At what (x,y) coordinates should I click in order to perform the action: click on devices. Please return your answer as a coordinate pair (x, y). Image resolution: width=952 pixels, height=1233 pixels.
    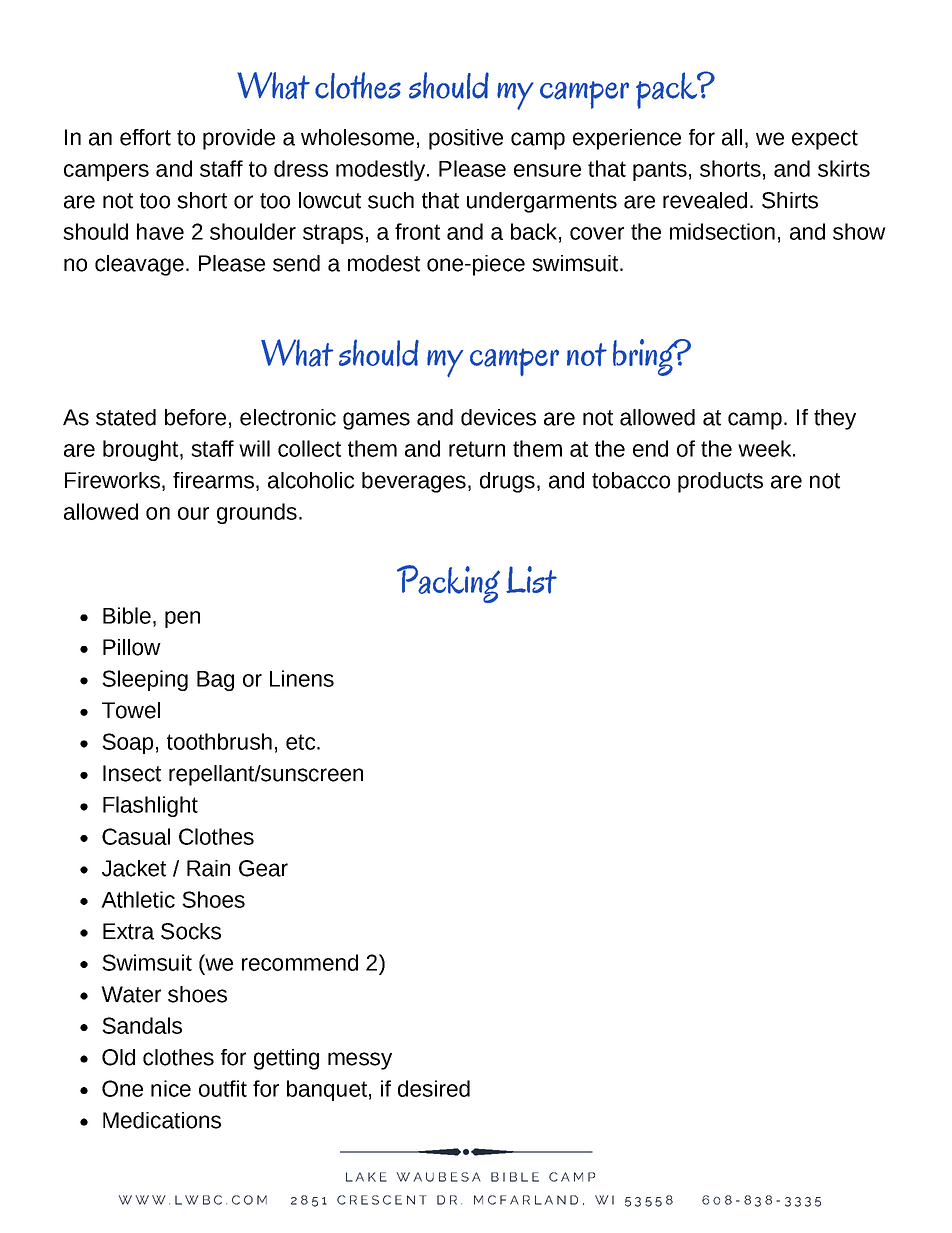
    Looking at the image, I should click on (498, 417).
